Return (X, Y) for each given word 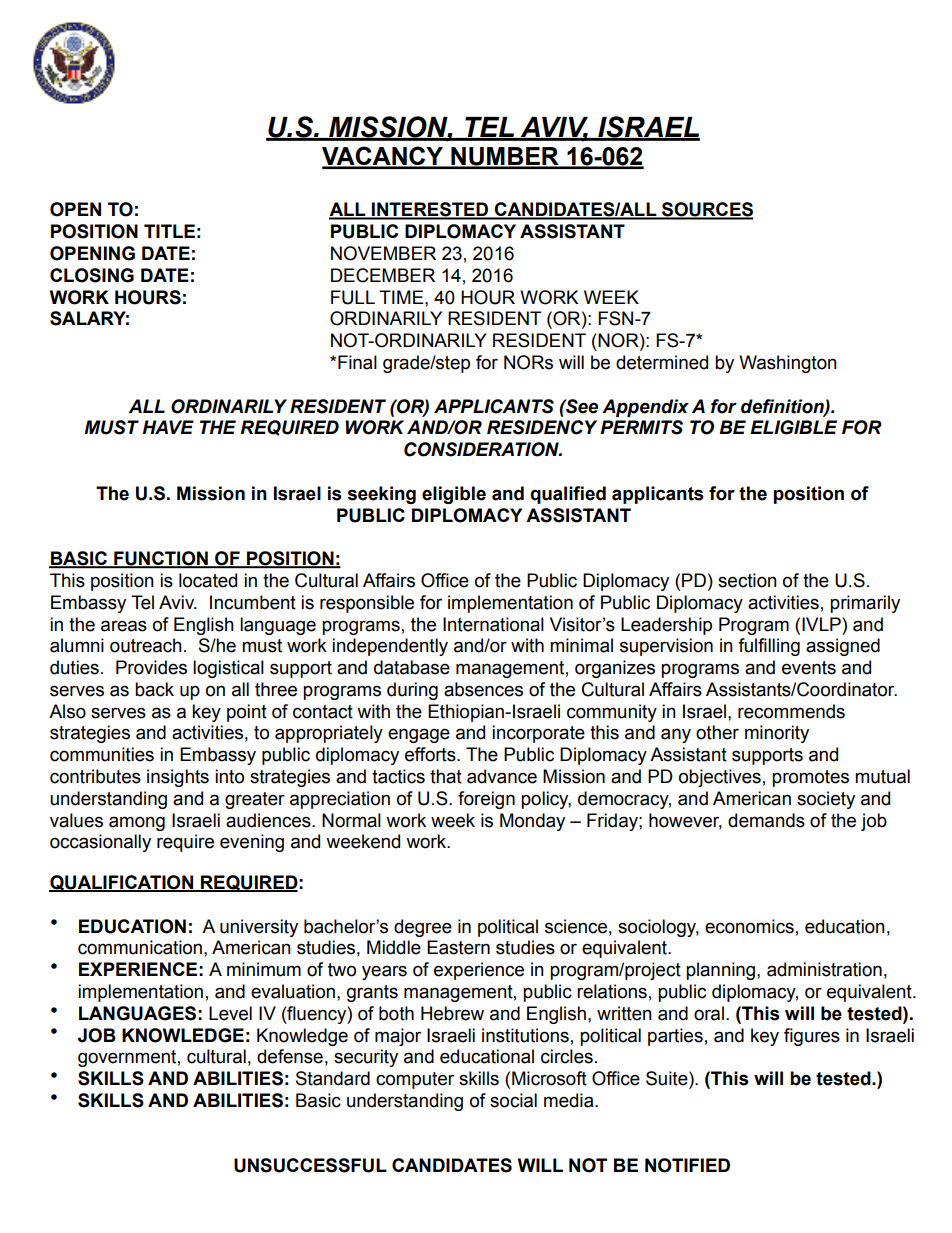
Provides (151, 667)
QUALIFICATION (122, 883)
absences (483, 689)
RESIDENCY (542, 427)
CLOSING (92, 275)
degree (423, 928)
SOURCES (706, 210)
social (513, 1100)
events (809, 668)
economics (749, 926)
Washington (788, 364)
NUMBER (505, 157)
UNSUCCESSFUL (310, 1165)
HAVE (168, 427)
